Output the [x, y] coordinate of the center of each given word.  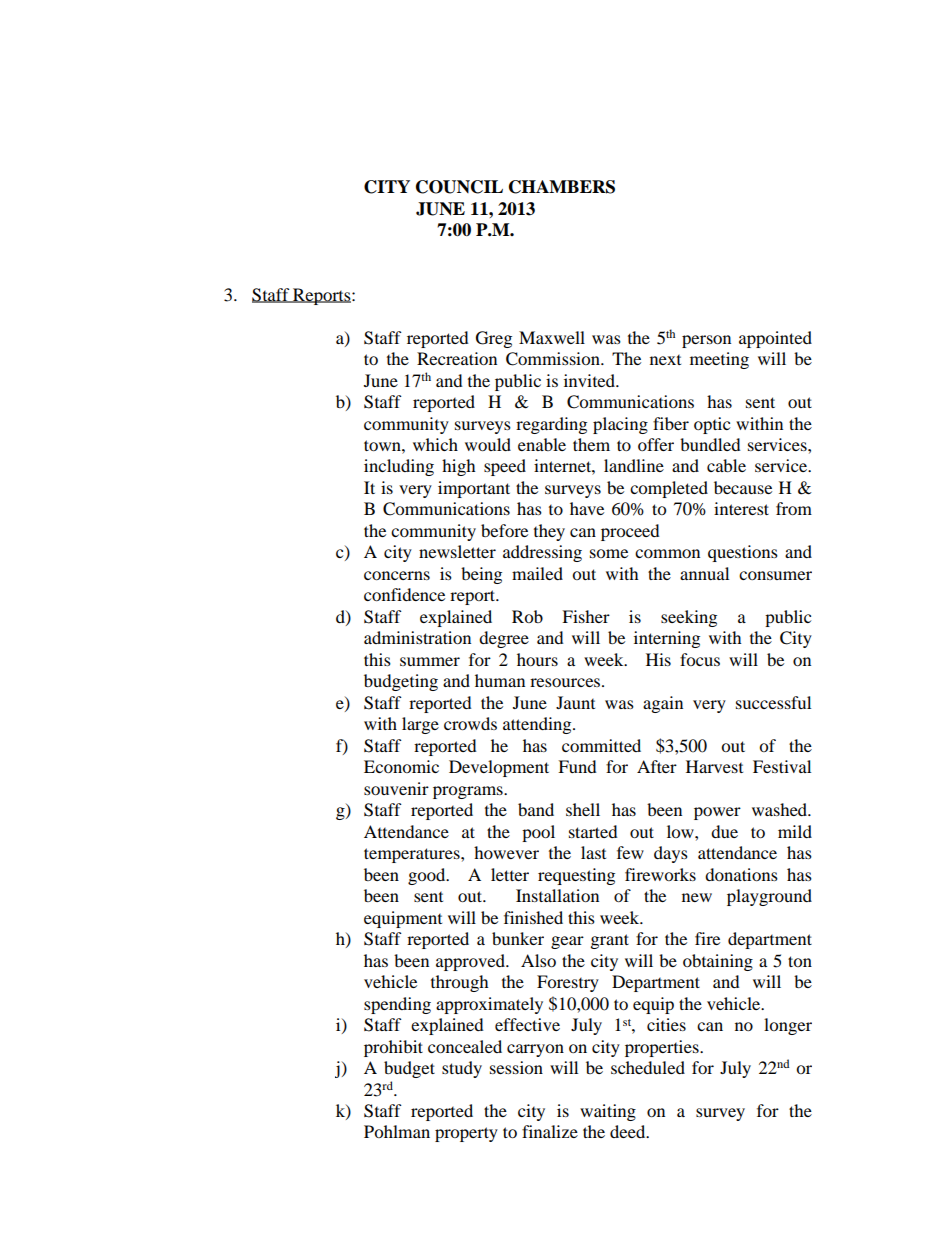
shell [583, 809]
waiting [608, 1112]
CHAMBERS [562, 187]
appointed [775, 339]
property [466, 1134]
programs [469, 792]
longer [788, 1026]
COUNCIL [459, 187]
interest [741, 508]
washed [781, 809]
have [587, 508]
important [474, 489]
